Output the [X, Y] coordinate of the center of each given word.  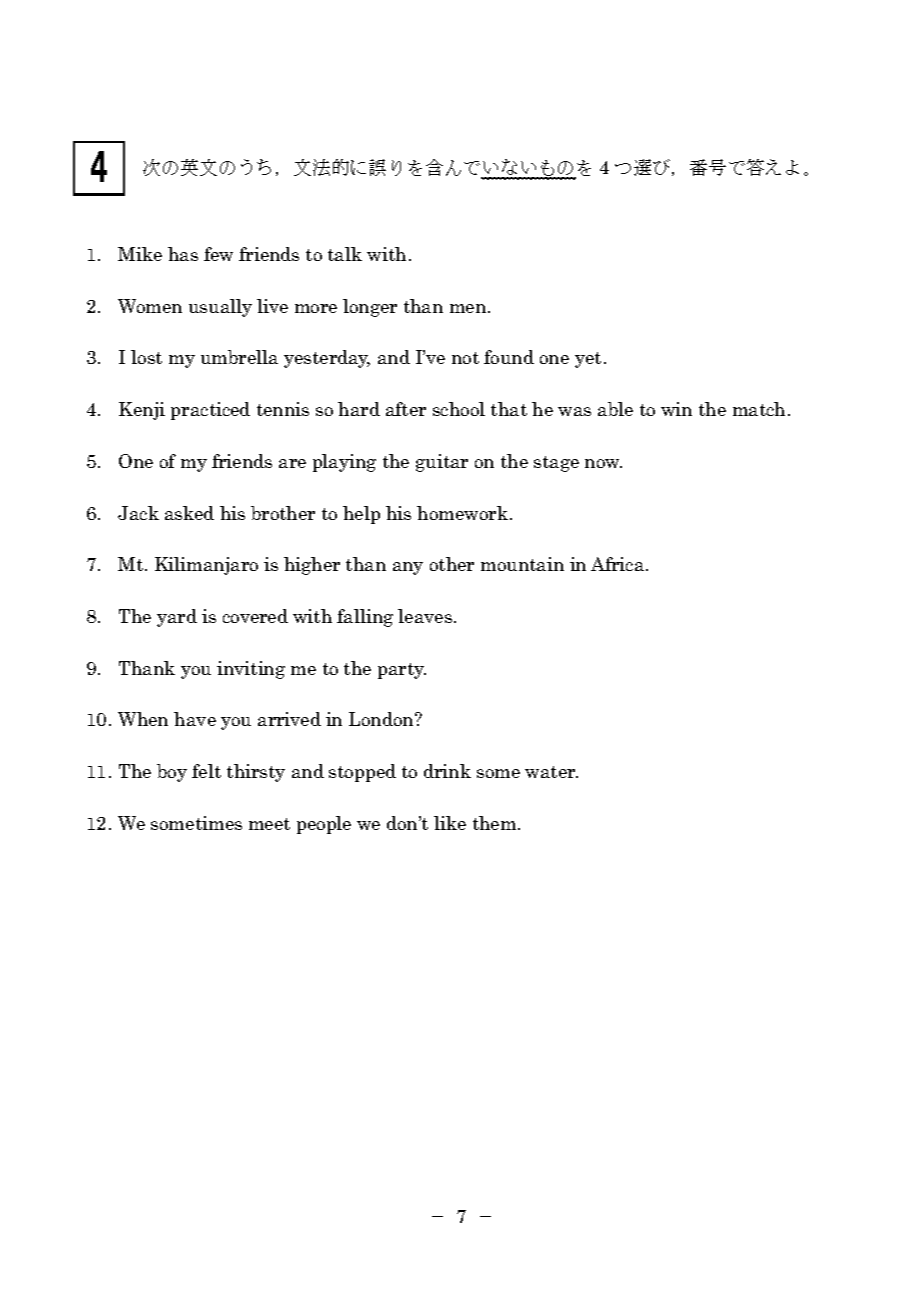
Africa [619, 564]
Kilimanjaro [206, 566]
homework [462, 513]
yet [588, 360]
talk [345, 254]
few [218, 254]
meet [269, 824]
